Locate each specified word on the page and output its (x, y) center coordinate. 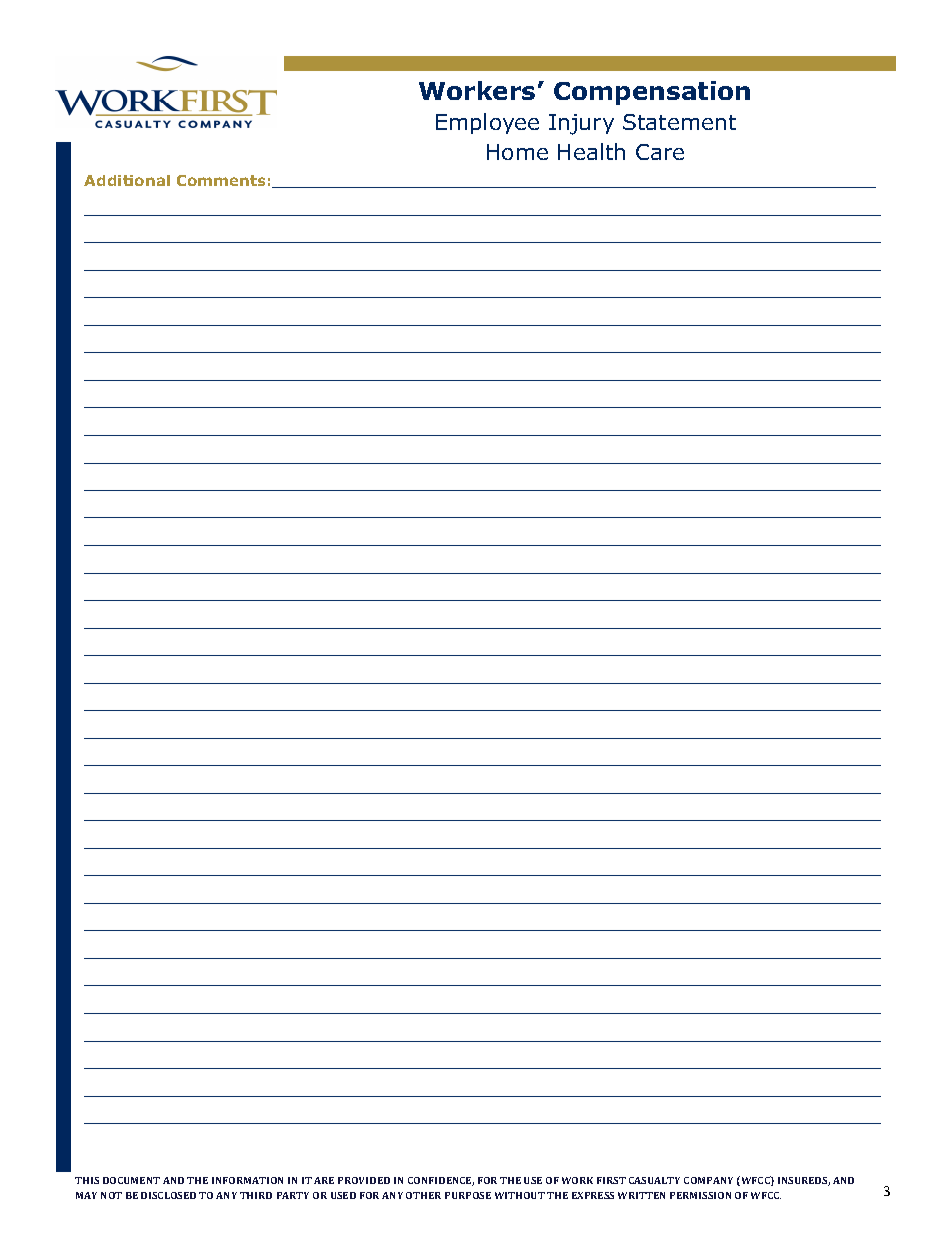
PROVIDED (364, 1180)
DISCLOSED (168, 1195)
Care (660, 152)
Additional (127, 180)
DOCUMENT (131, 1180)
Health (591, 151)
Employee (487, 123)
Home (517, 152)
